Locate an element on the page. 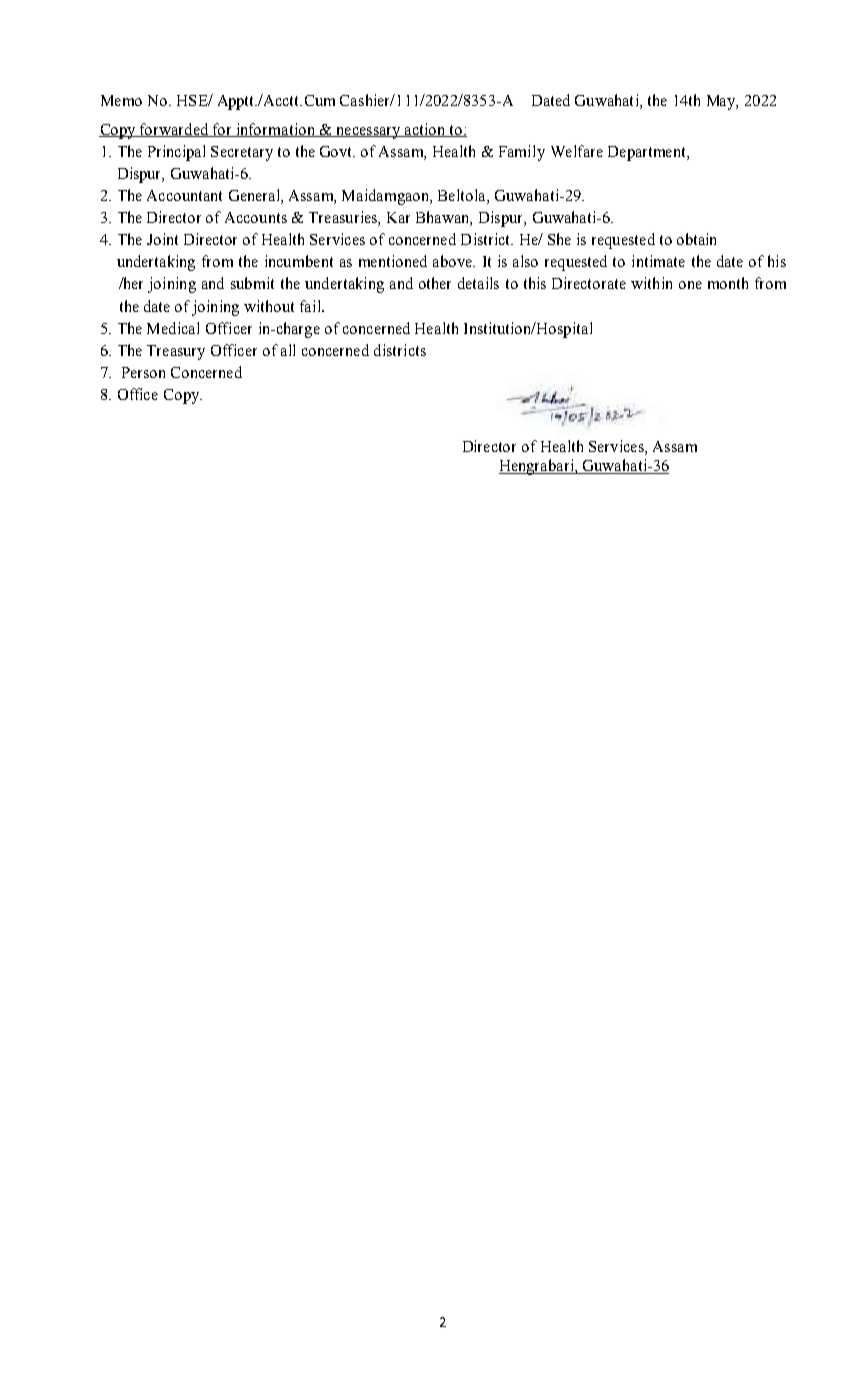 The height and width of the image is (1400, 849). incumbent is located at coordinates (299, 261).
